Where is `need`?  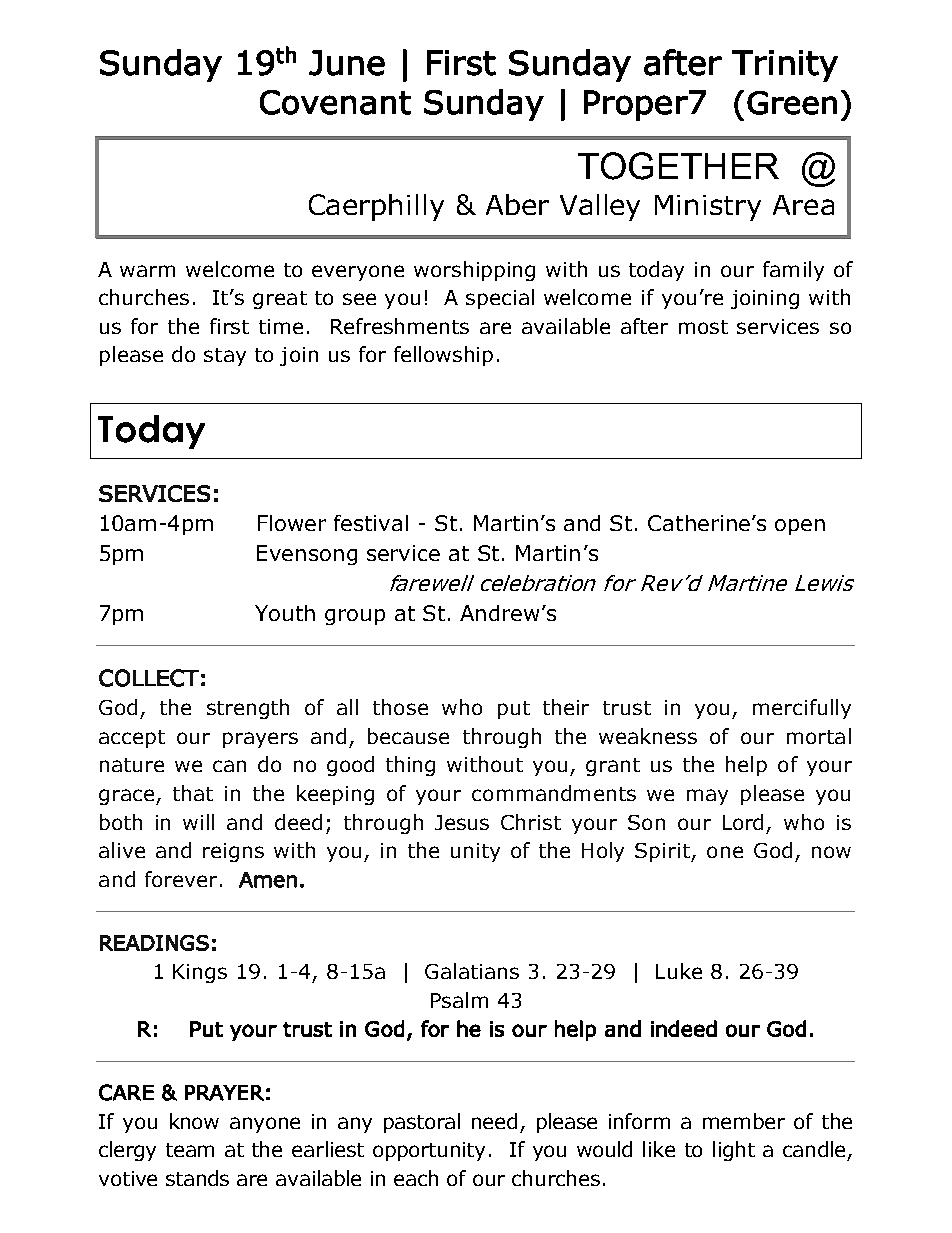
need is located at coordinates (494, 1121).
